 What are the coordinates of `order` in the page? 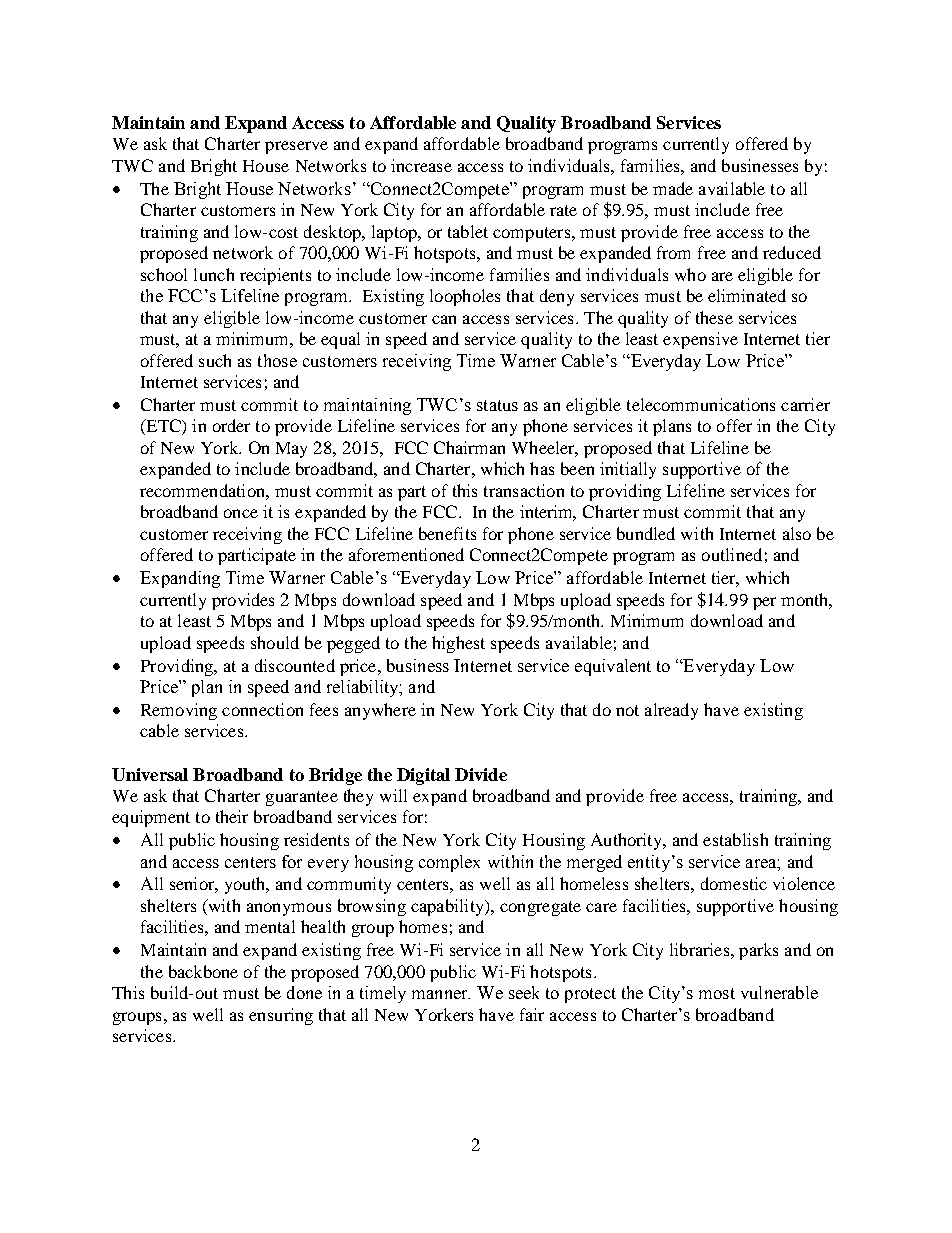 It's located at (231, 425).
